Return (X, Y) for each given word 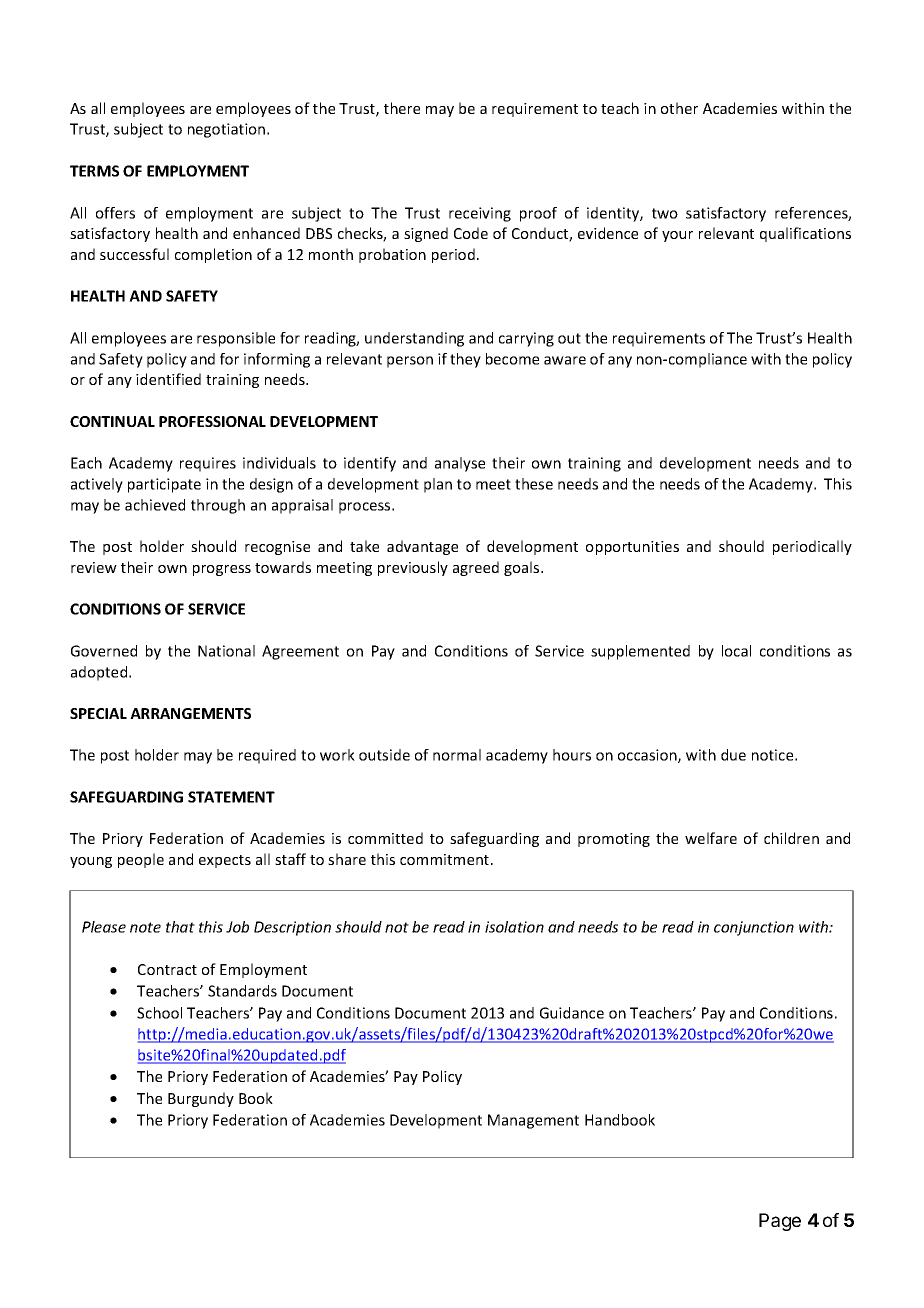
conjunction (754, 928)
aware (565, 360)
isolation (514, 927)
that (180, 927)
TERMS (94, 171)
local (736, 651)
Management (533, 1121)
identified (168, 379)
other (679, 108)
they (465, 360)
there (402, 108)
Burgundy (201, 1099)
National (226, 651)
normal (457, 755)
